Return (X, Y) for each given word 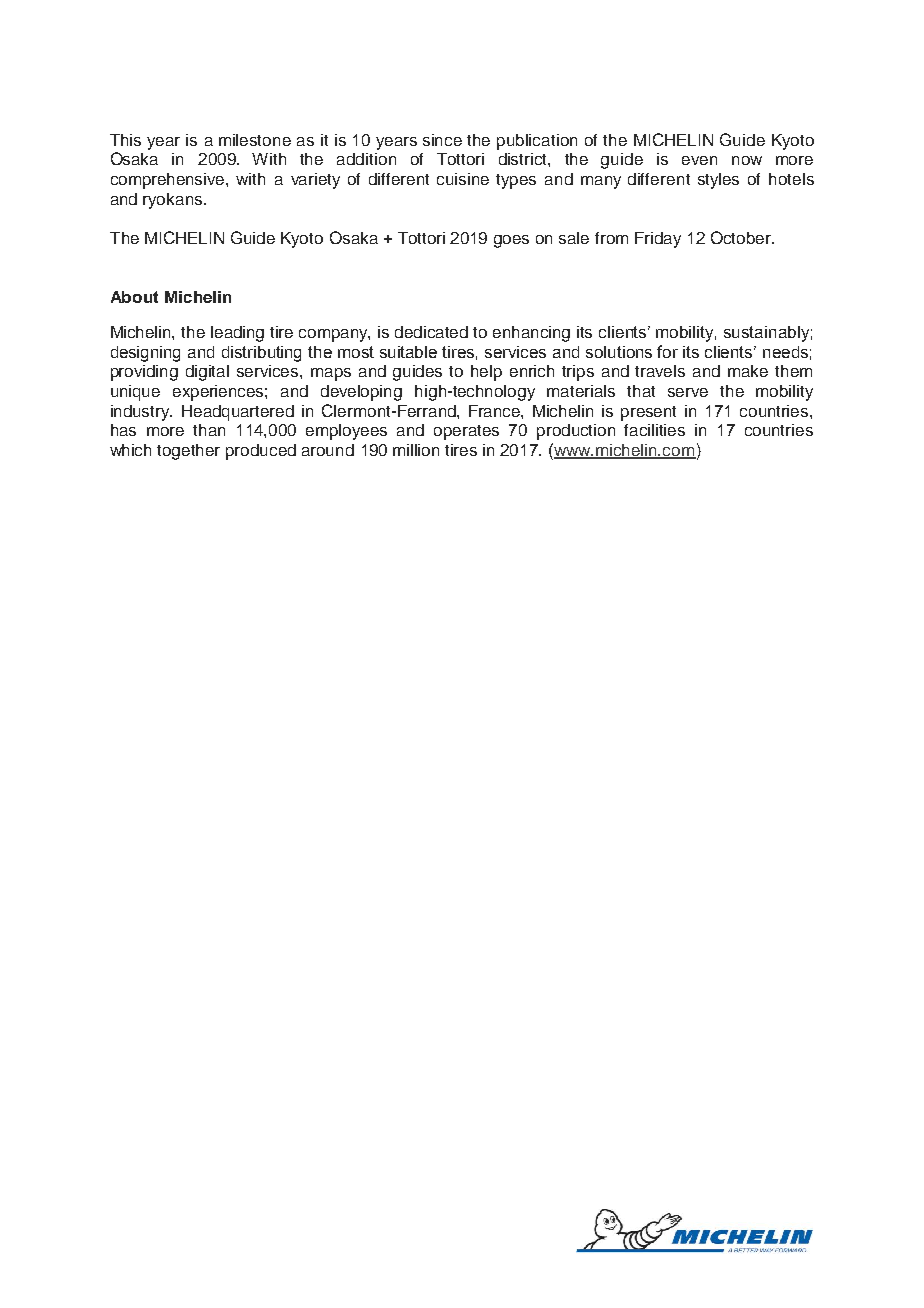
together (188, 452)
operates (466, 432)
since (442, 140)
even (699, 160)
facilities (654, 430)
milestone (255, 140)
